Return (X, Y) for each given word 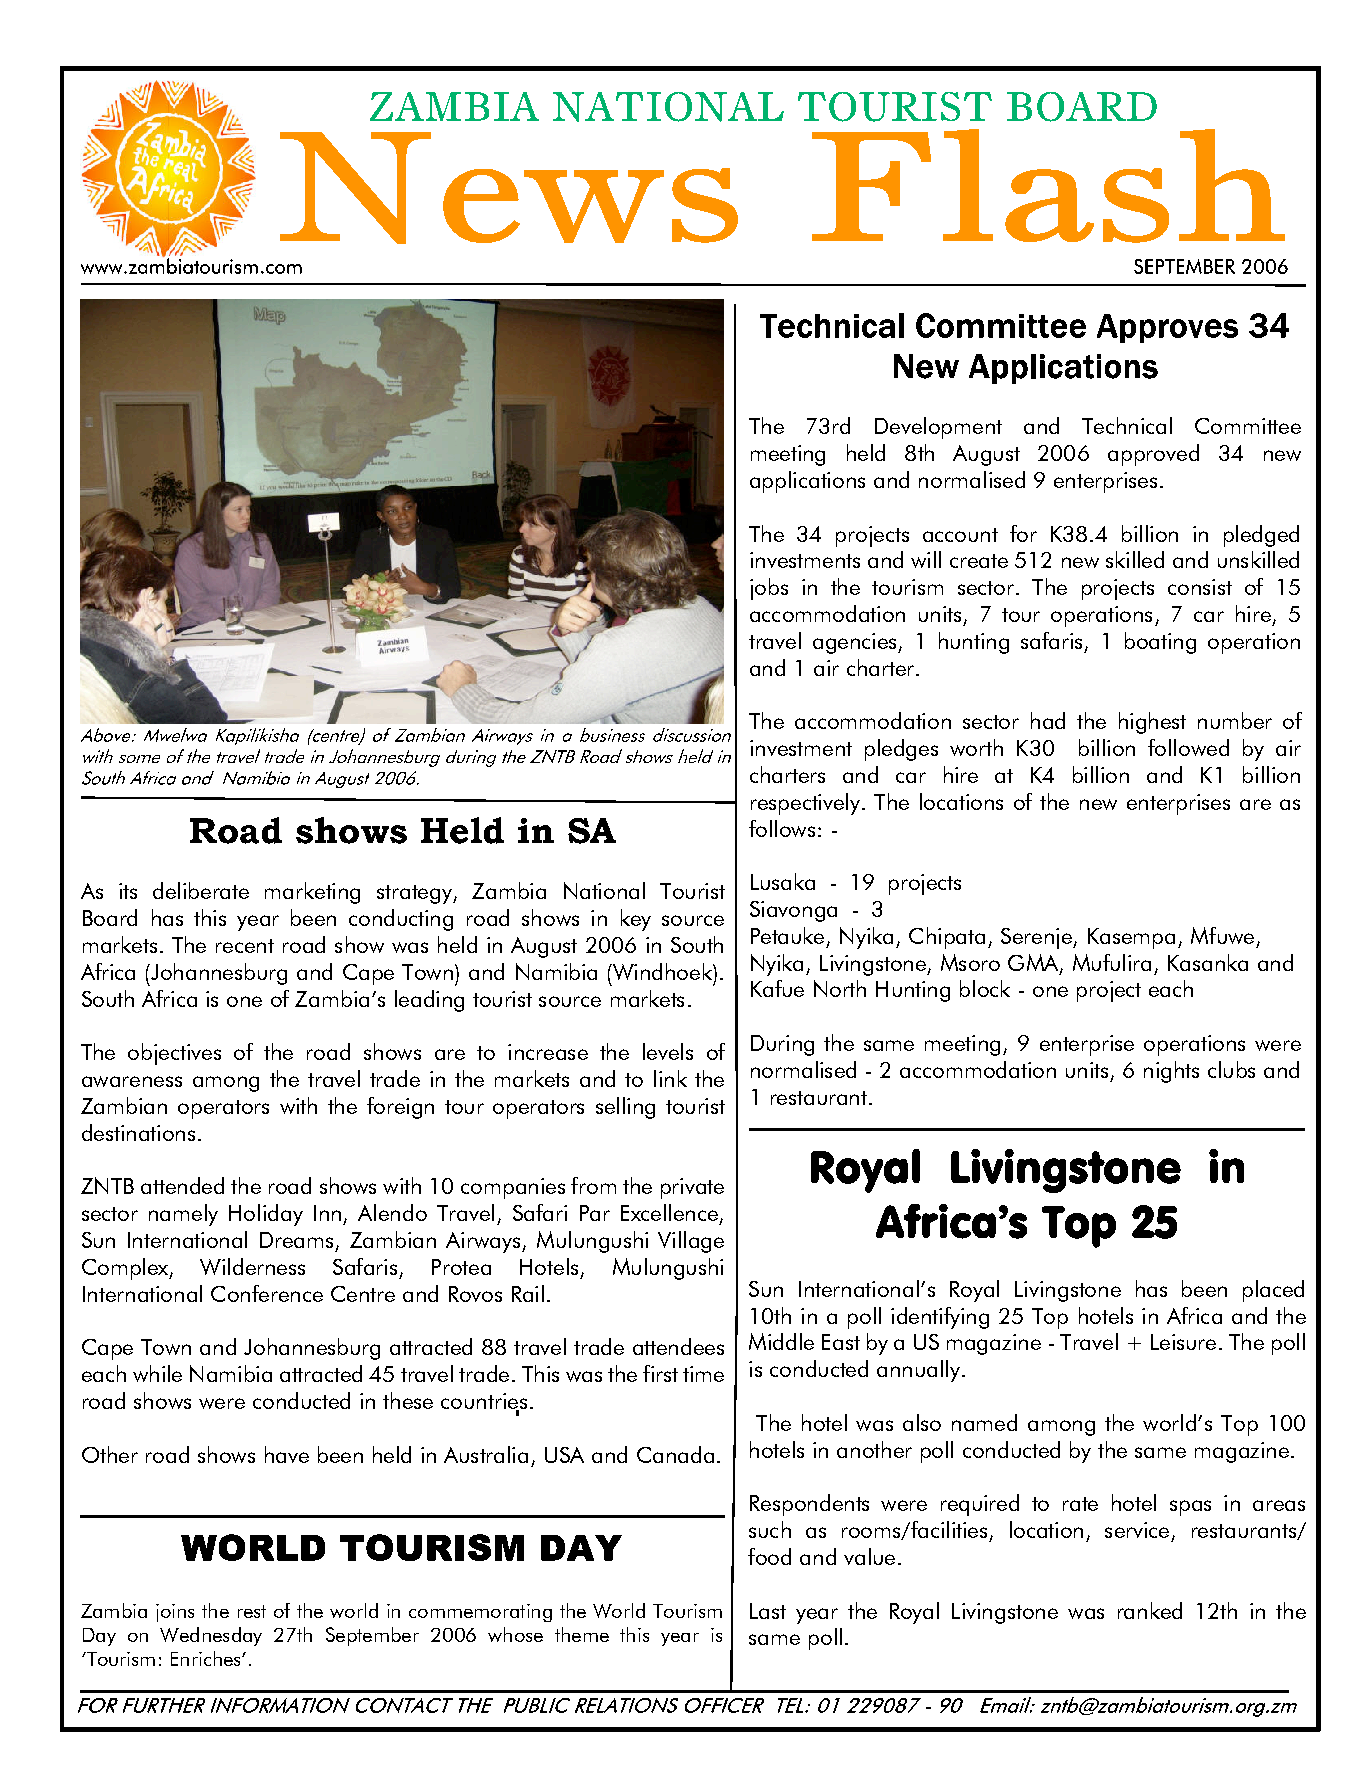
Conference (267, 1293)
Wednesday (211, 1636)
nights (1171, 1072)
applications (807, 482)
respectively (805, 804)
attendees (678, 1346)
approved (1153, 455)
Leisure (1183, 1342)
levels (668, 1051)
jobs (769, 589)
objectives (174, 1054)
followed (1188, 747)
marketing (312, 893)
